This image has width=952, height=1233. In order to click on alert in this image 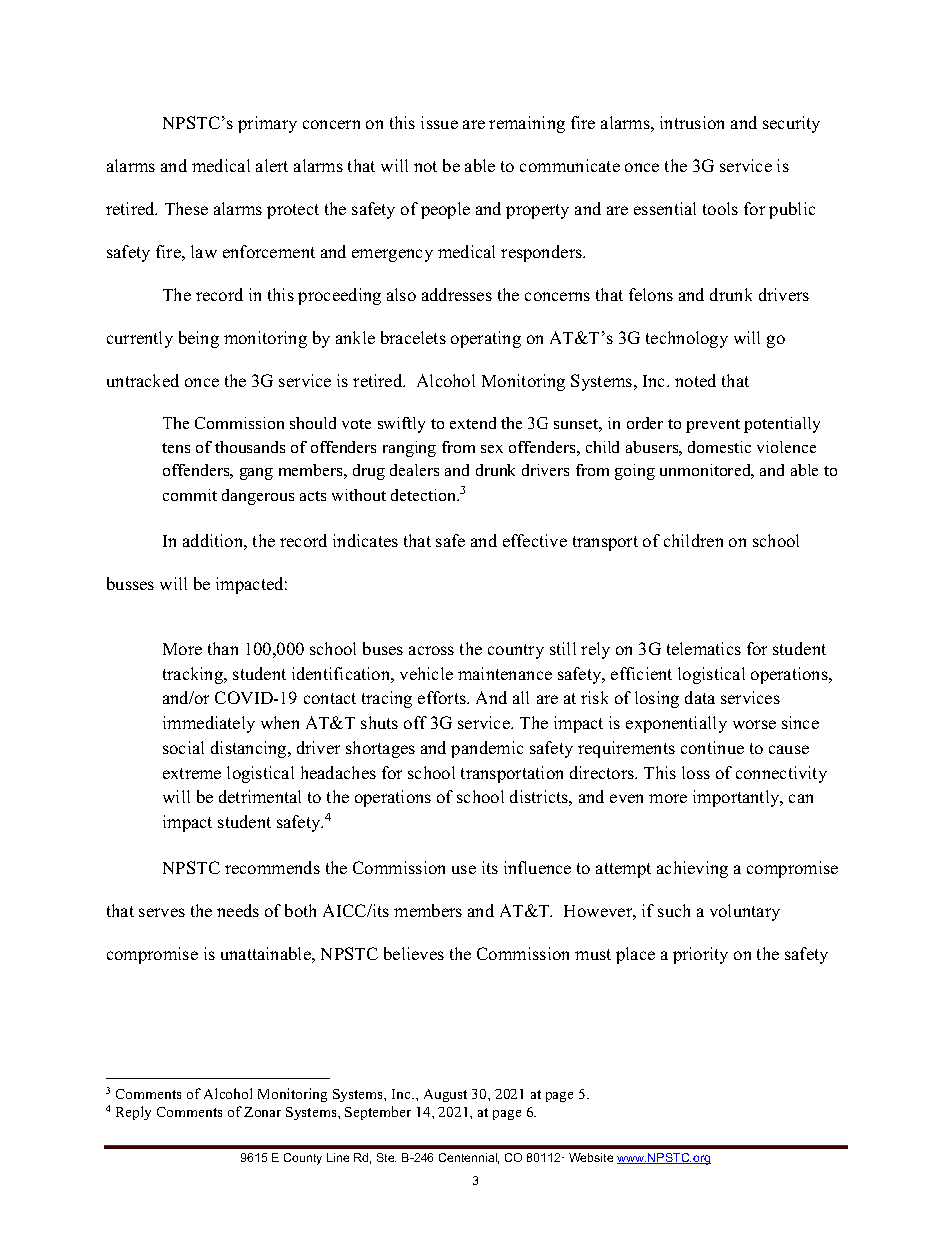, I will do `click(272, 165)`.
